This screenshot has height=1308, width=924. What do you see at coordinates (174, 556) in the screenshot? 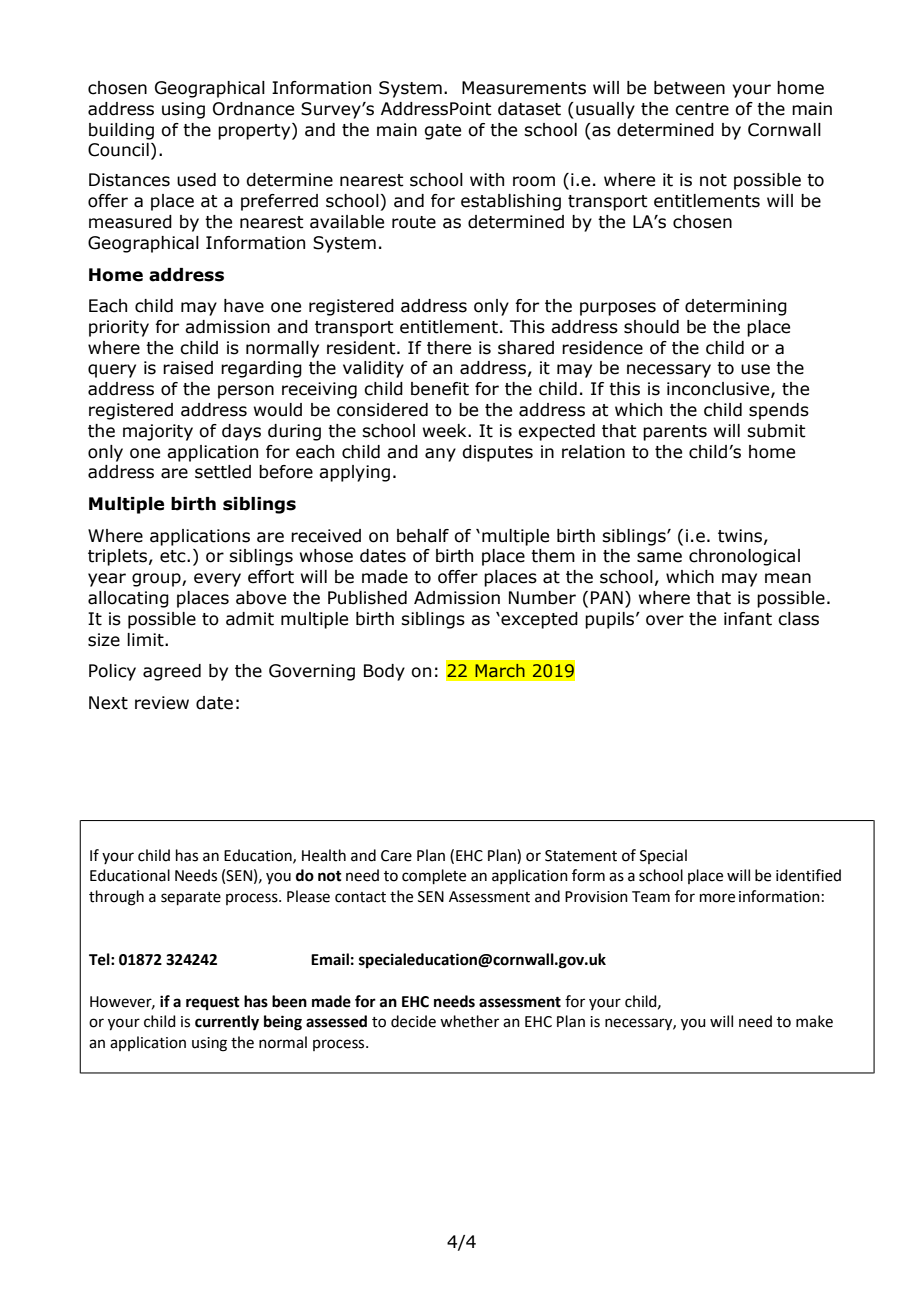
I see `etc` at bounding box center [174, 556].
